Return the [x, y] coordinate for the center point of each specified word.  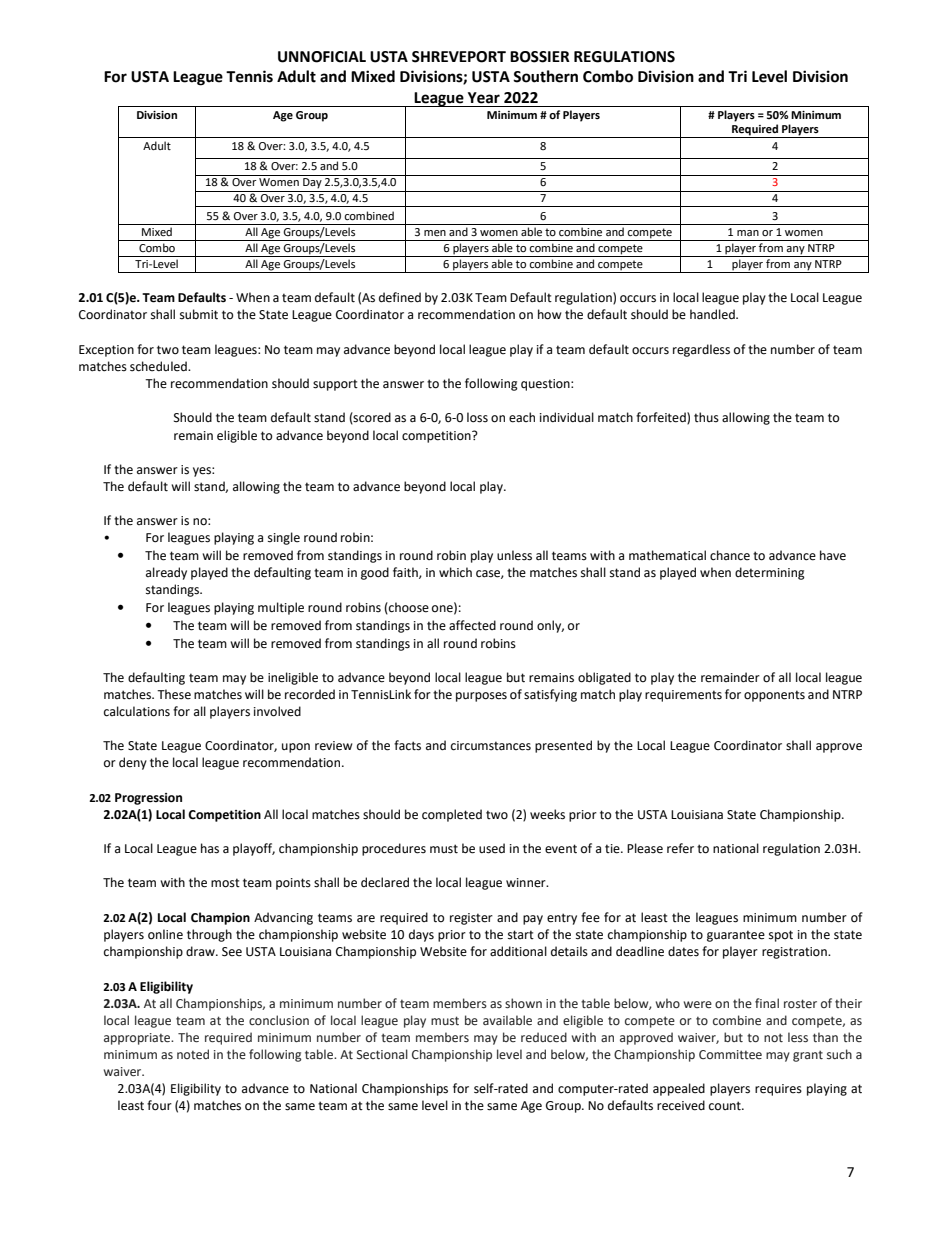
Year [484, 98]
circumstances [491, 746]
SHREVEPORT [459, 57]
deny [133, 763]
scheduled [159, 366]
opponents [774, 696]
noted [193, 1054]
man [748, 233]
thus [706, 417]
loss [477, 417]
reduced [544, 1037]
